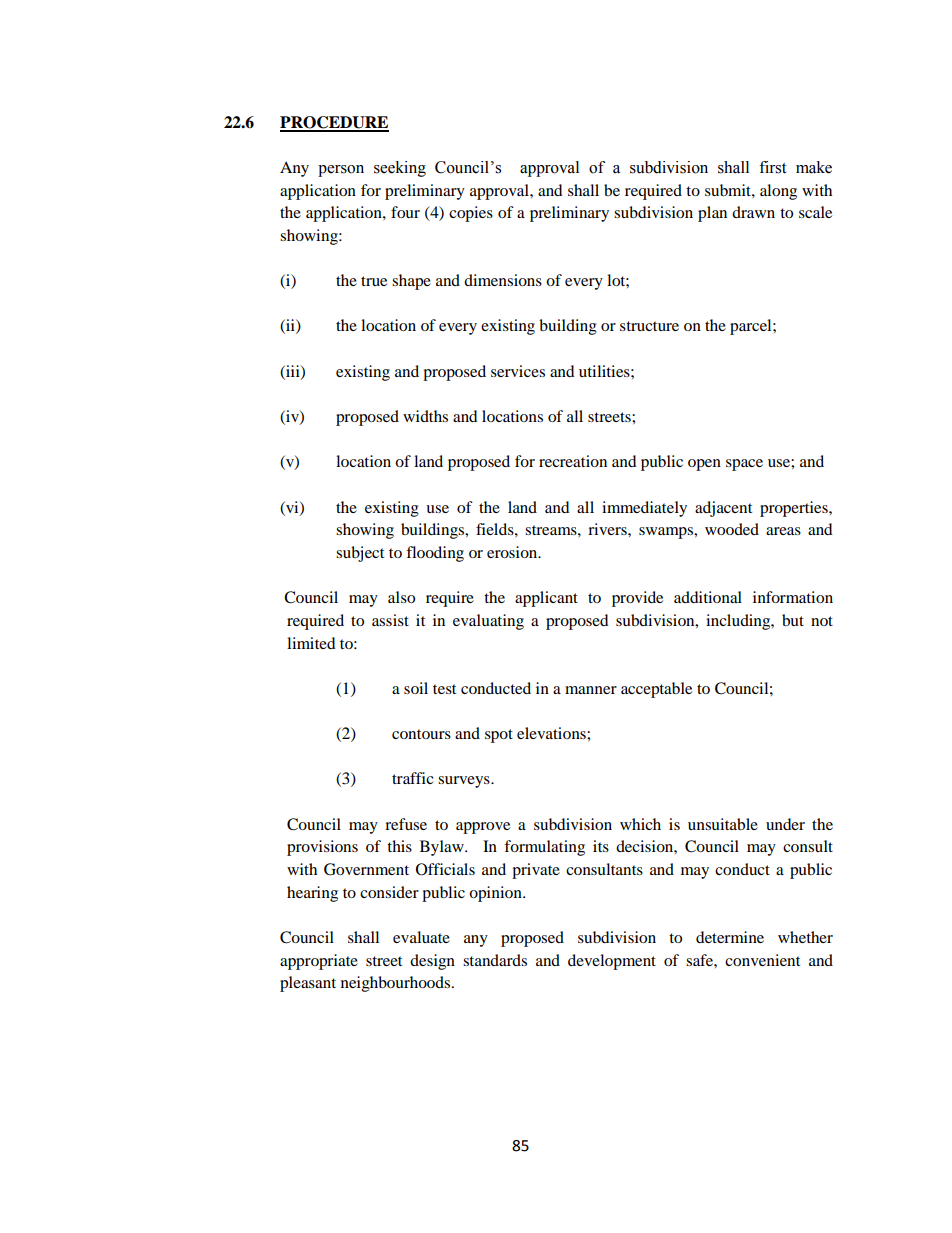 The width and height of the document is (952, 1233). Describe the element at coordinates (783, 531) in the document. I see `areas` at that location.
